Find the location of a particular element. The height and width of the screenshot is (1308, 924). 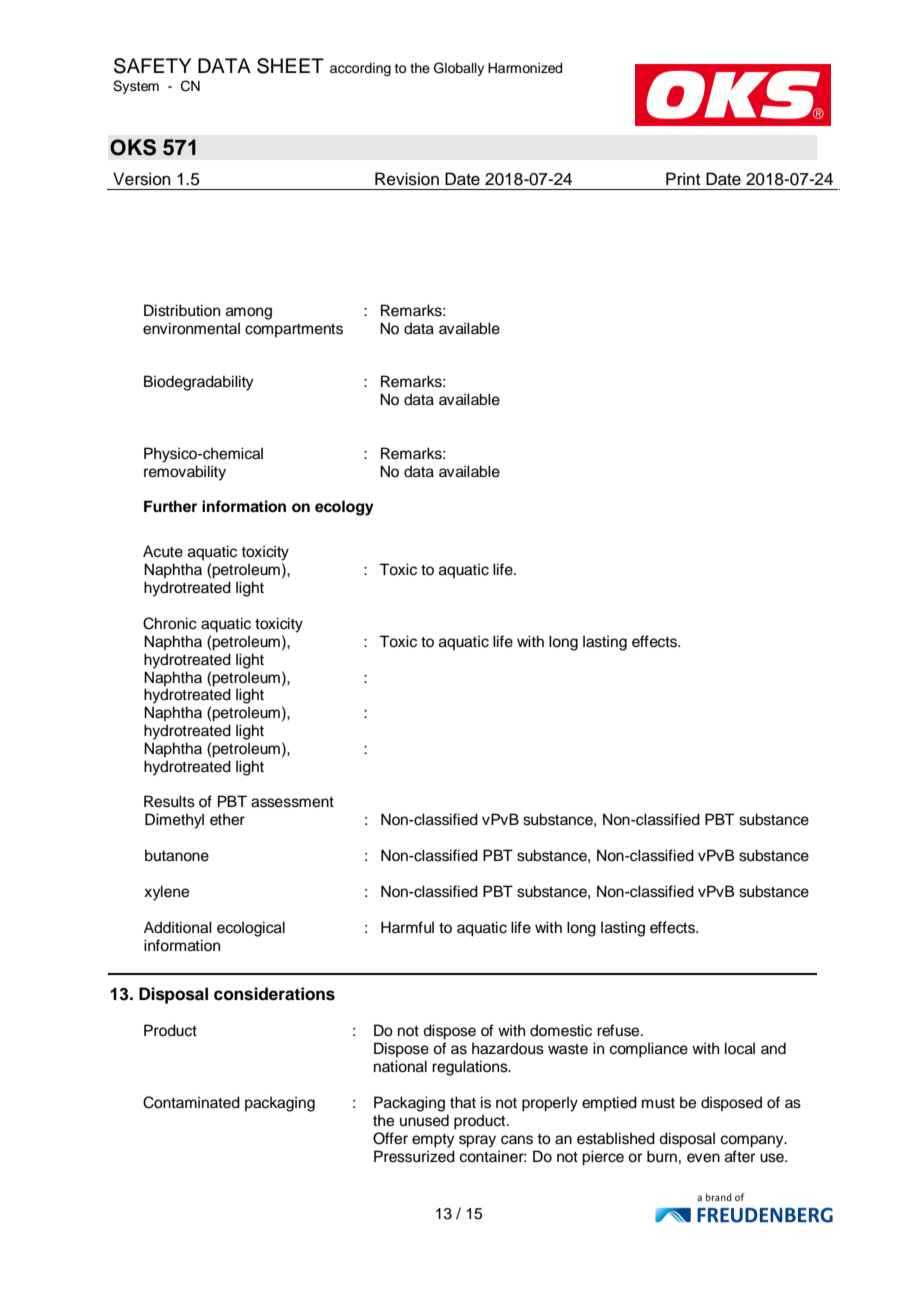

Revision is located at coordinates (407, 179).
